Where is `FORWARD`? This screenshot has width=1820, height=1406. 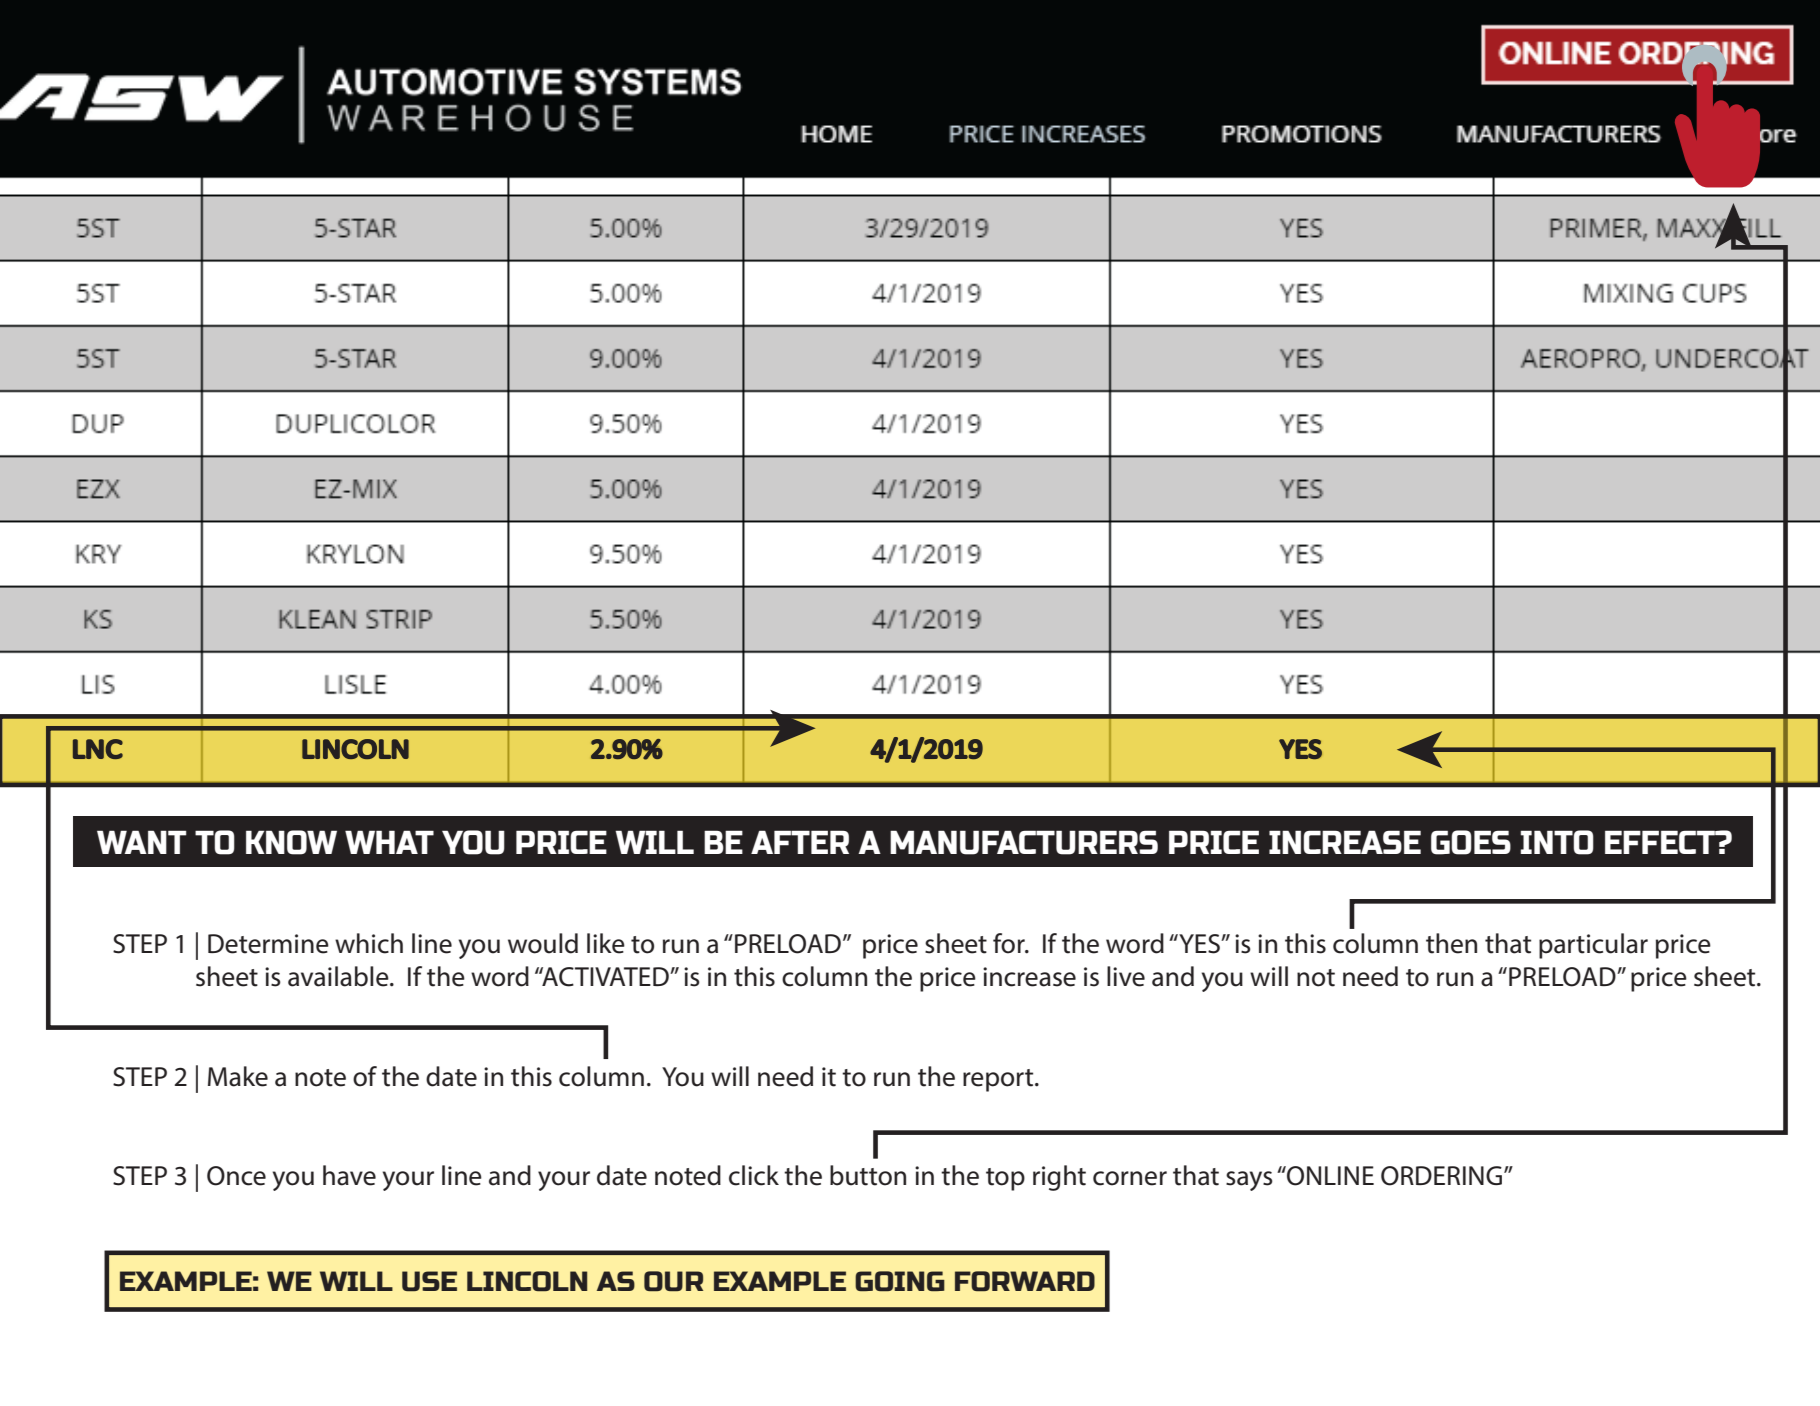 FORWARD is located at coordinates (1025, 1281).
